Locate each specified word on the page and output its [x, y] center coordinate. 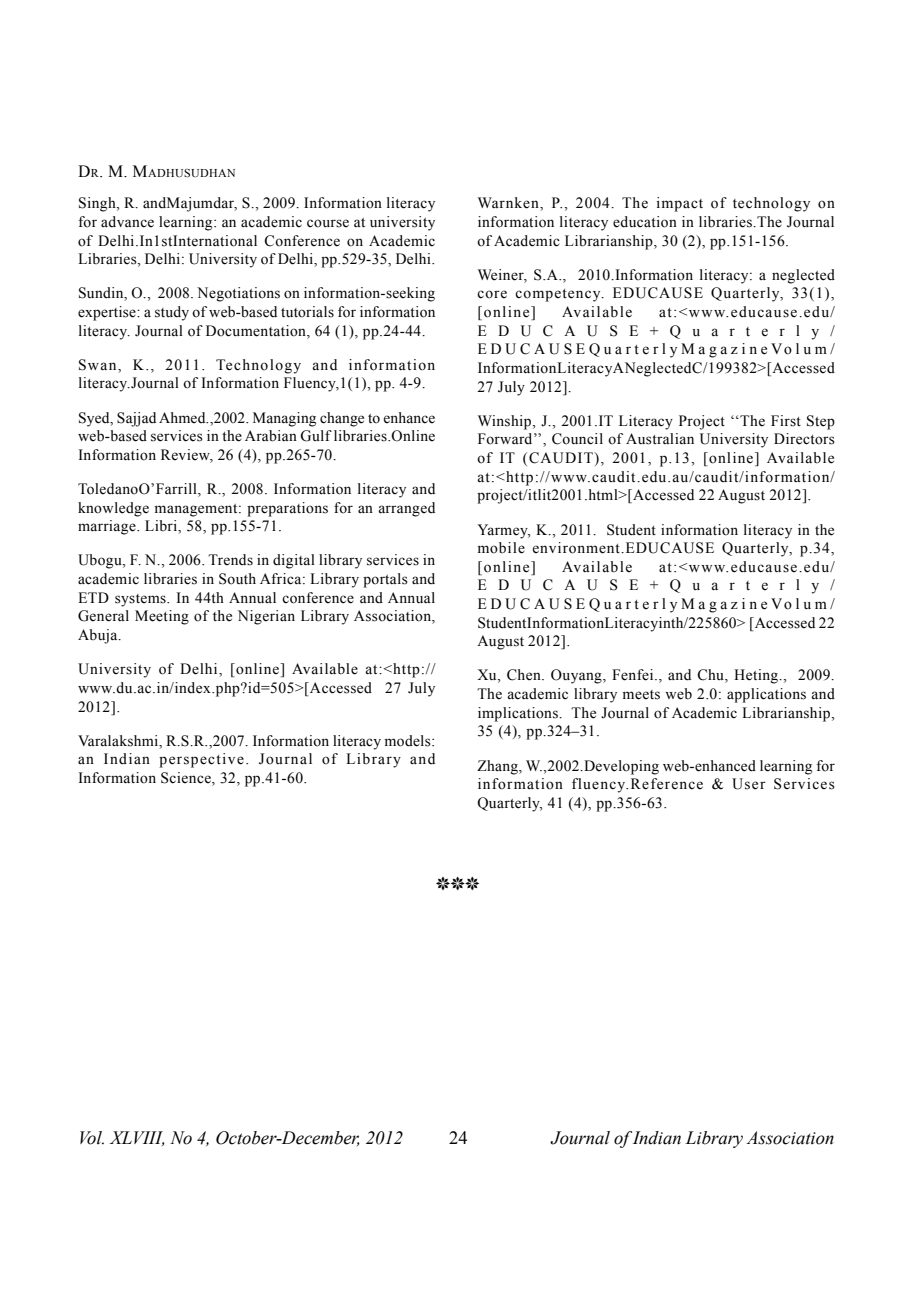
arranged [406, 509]
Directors [804, 439]
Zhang [498, 767]
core [492, 294]
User [749, 784]
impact [680, 204]
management [197, 510]
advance [127, 222]
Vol [92, 1138]
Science [187, 779]
